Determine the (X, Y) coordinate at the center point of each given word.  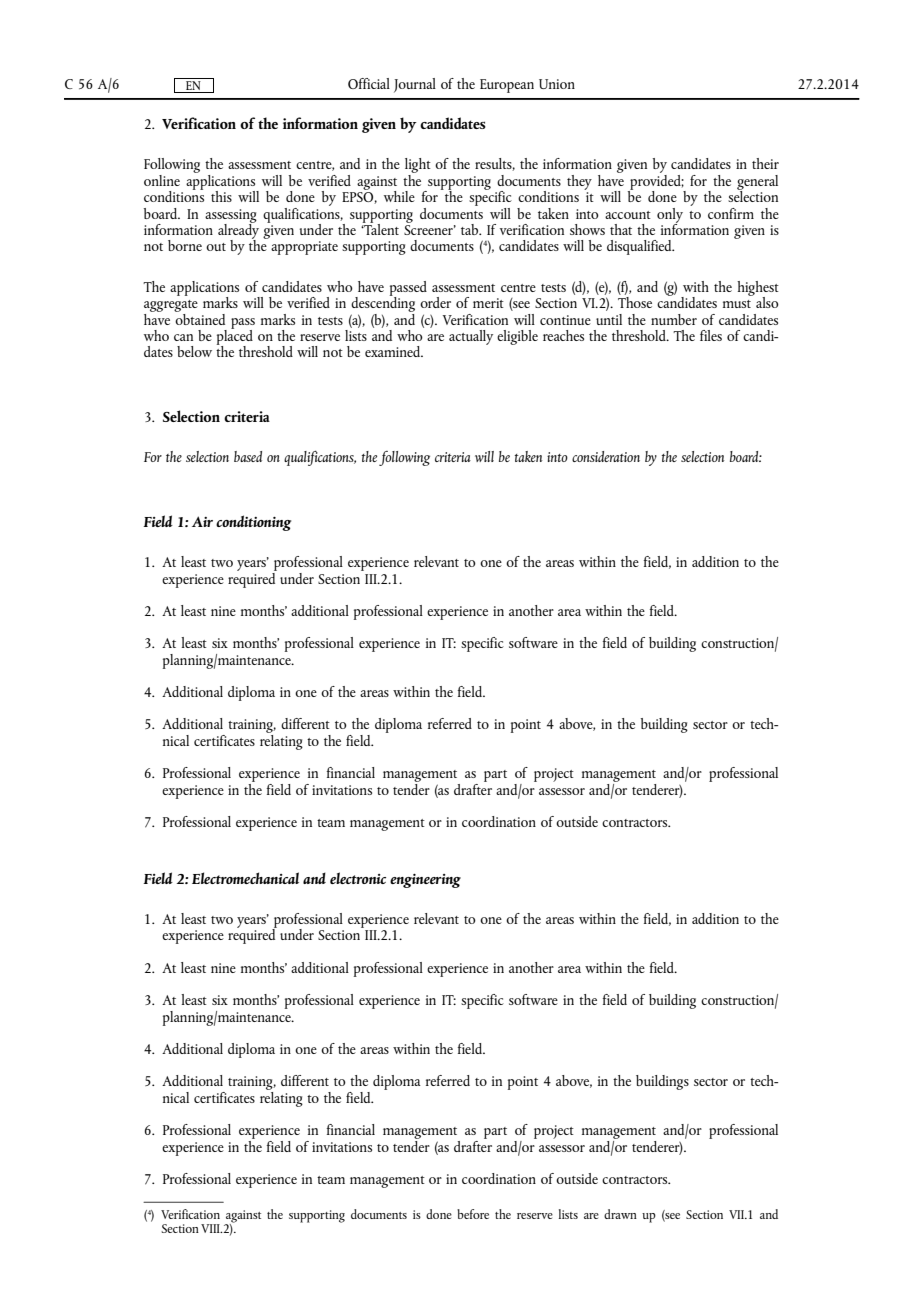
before (473, 1214)
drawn (620, 1214)
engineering (425, 881)
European (507, 86)
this (221, 196)
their (765, 163)
